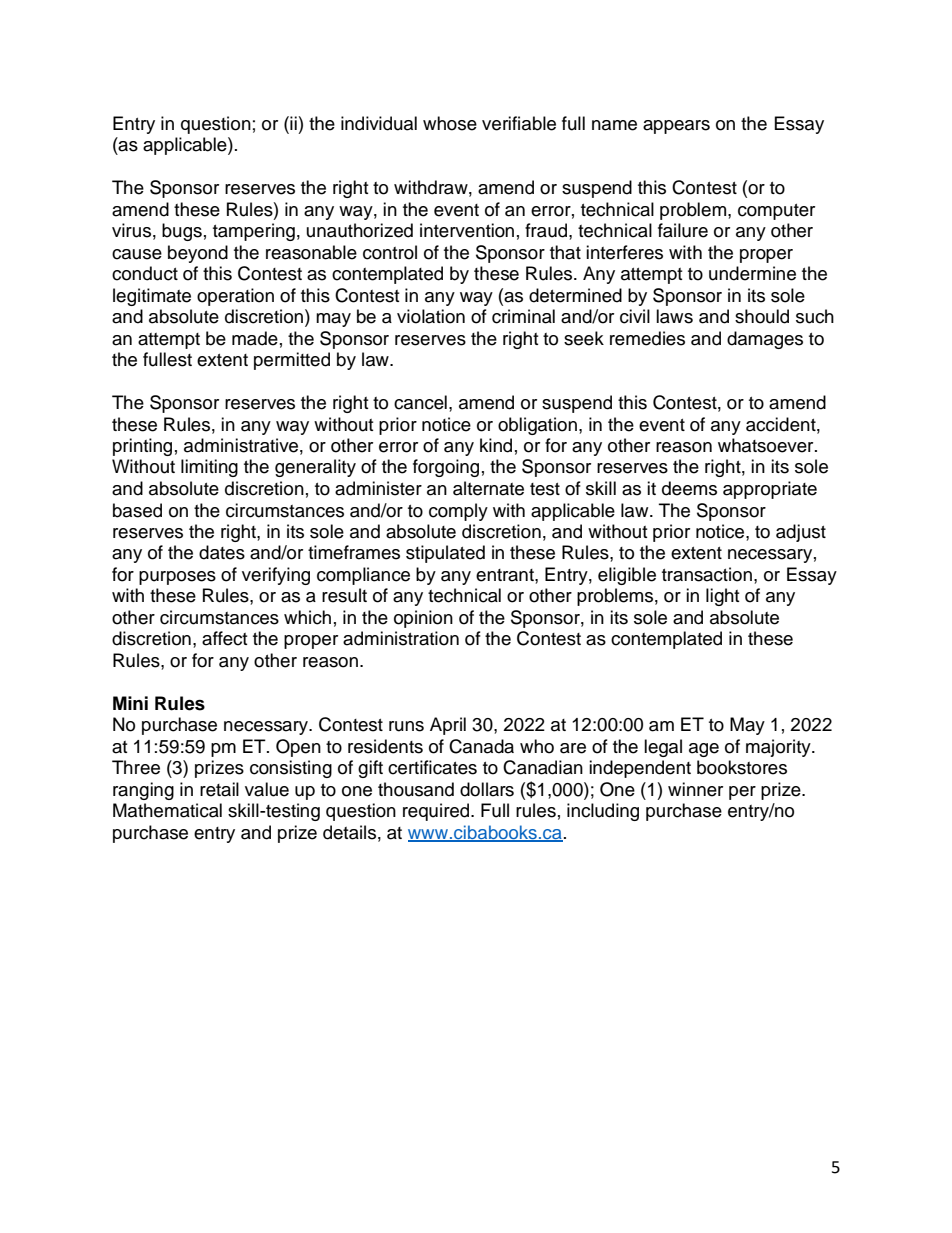  What do you see at coordinates (420, 402) in the screenshot?
I see `cancel` at bounding box center [420, 402].
